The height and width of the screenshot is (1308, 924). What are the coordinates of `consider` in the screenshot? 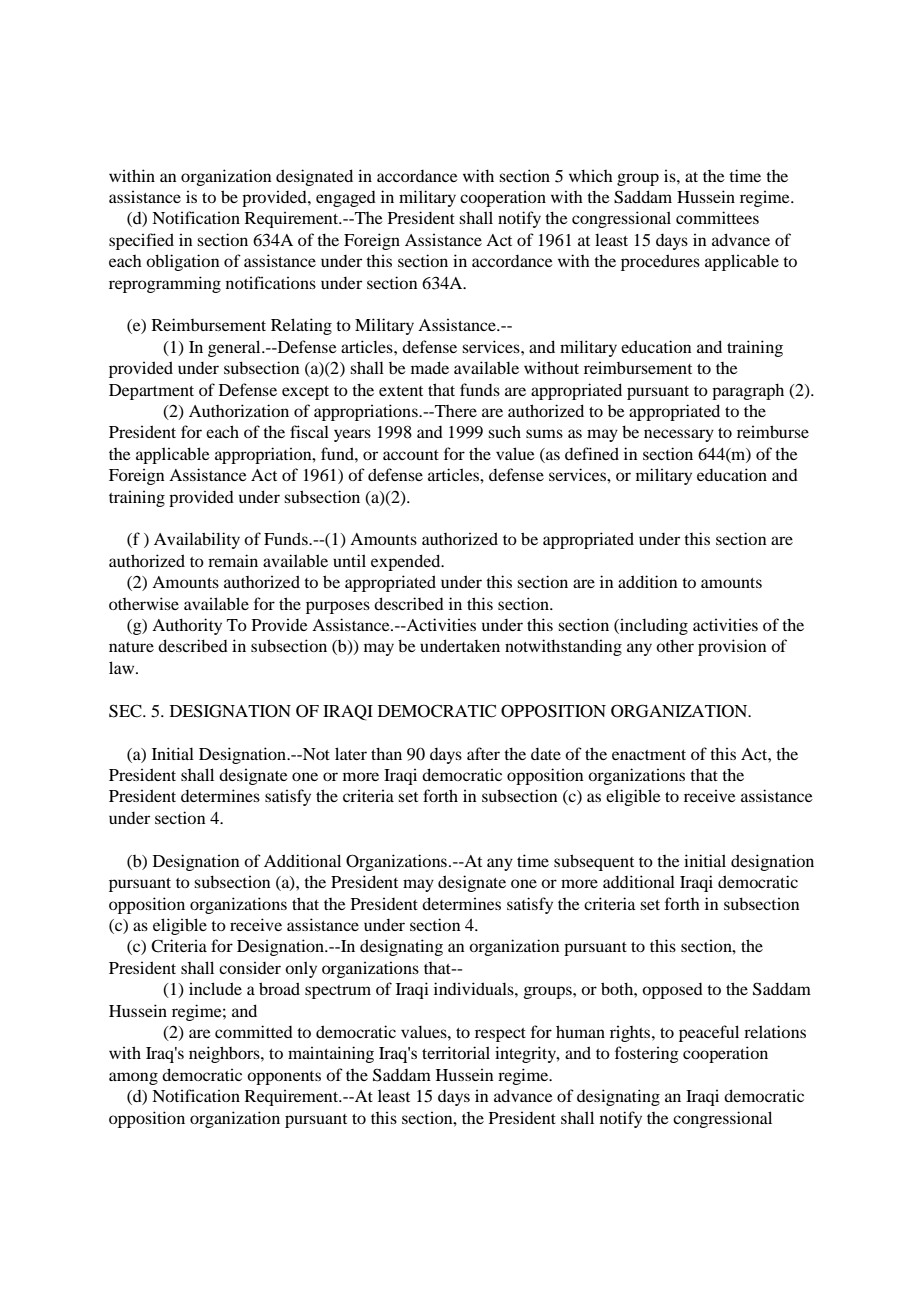 It's located at (250, 967).
